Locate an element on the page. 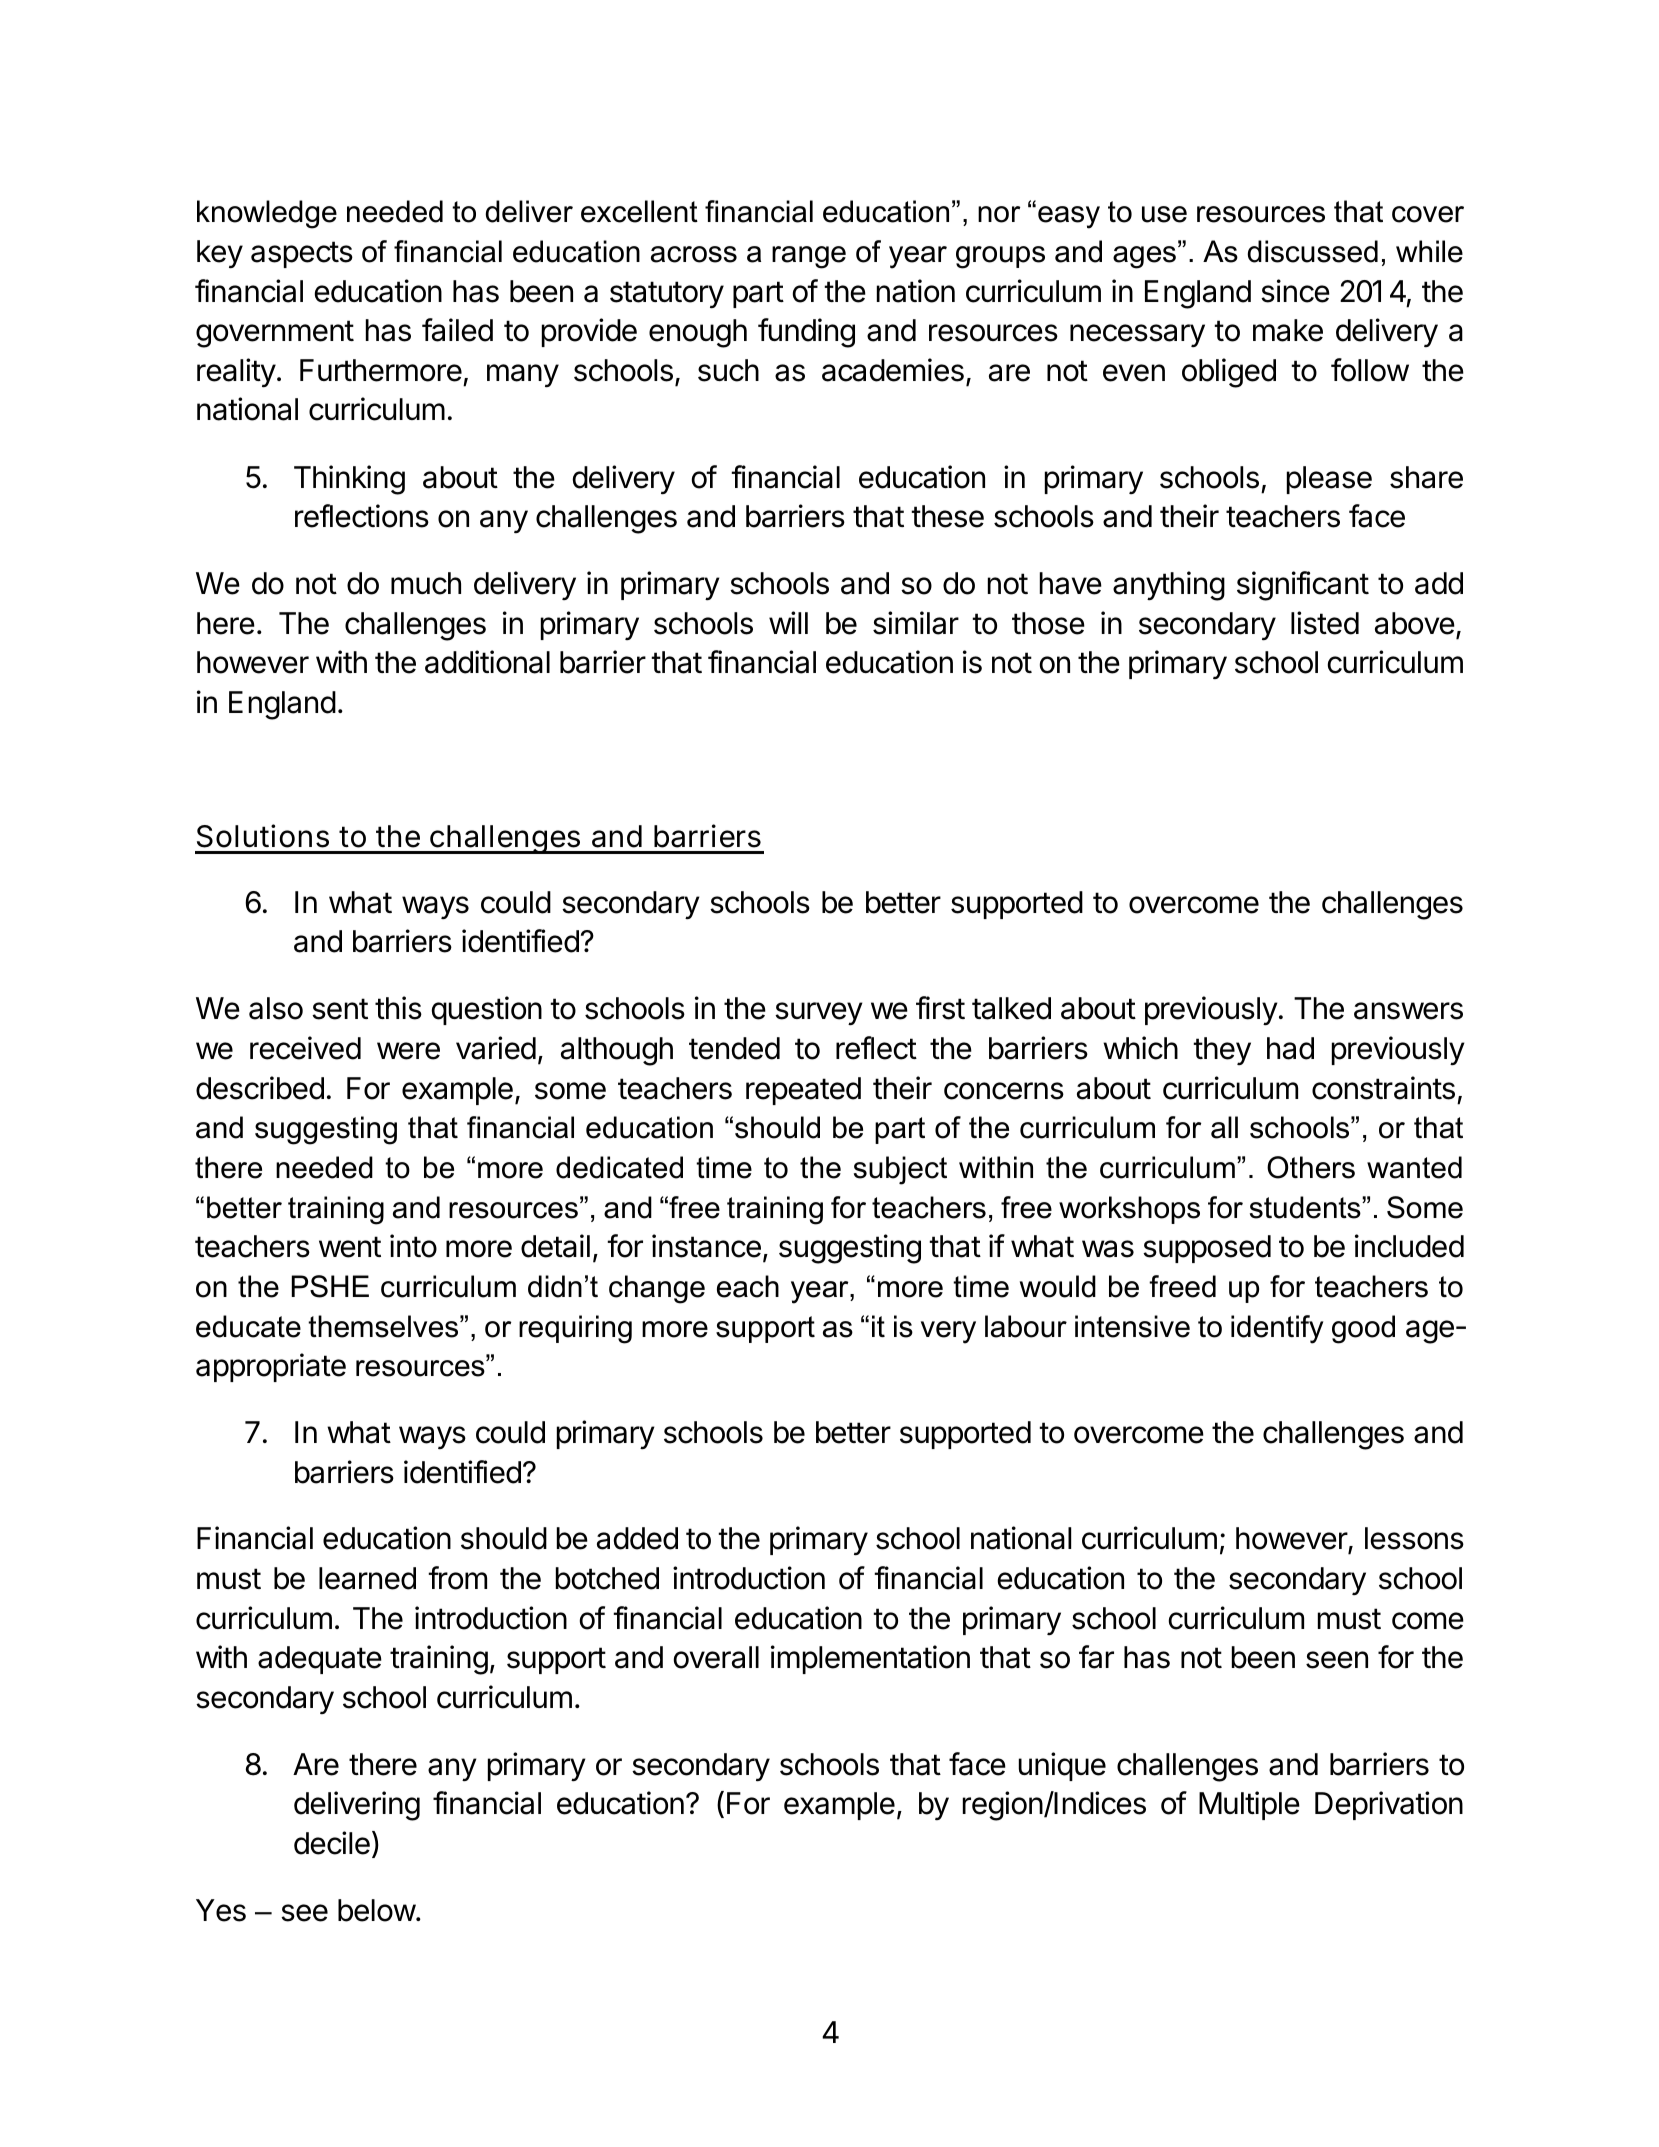  unique is located at coordinates (1062, 1766).
